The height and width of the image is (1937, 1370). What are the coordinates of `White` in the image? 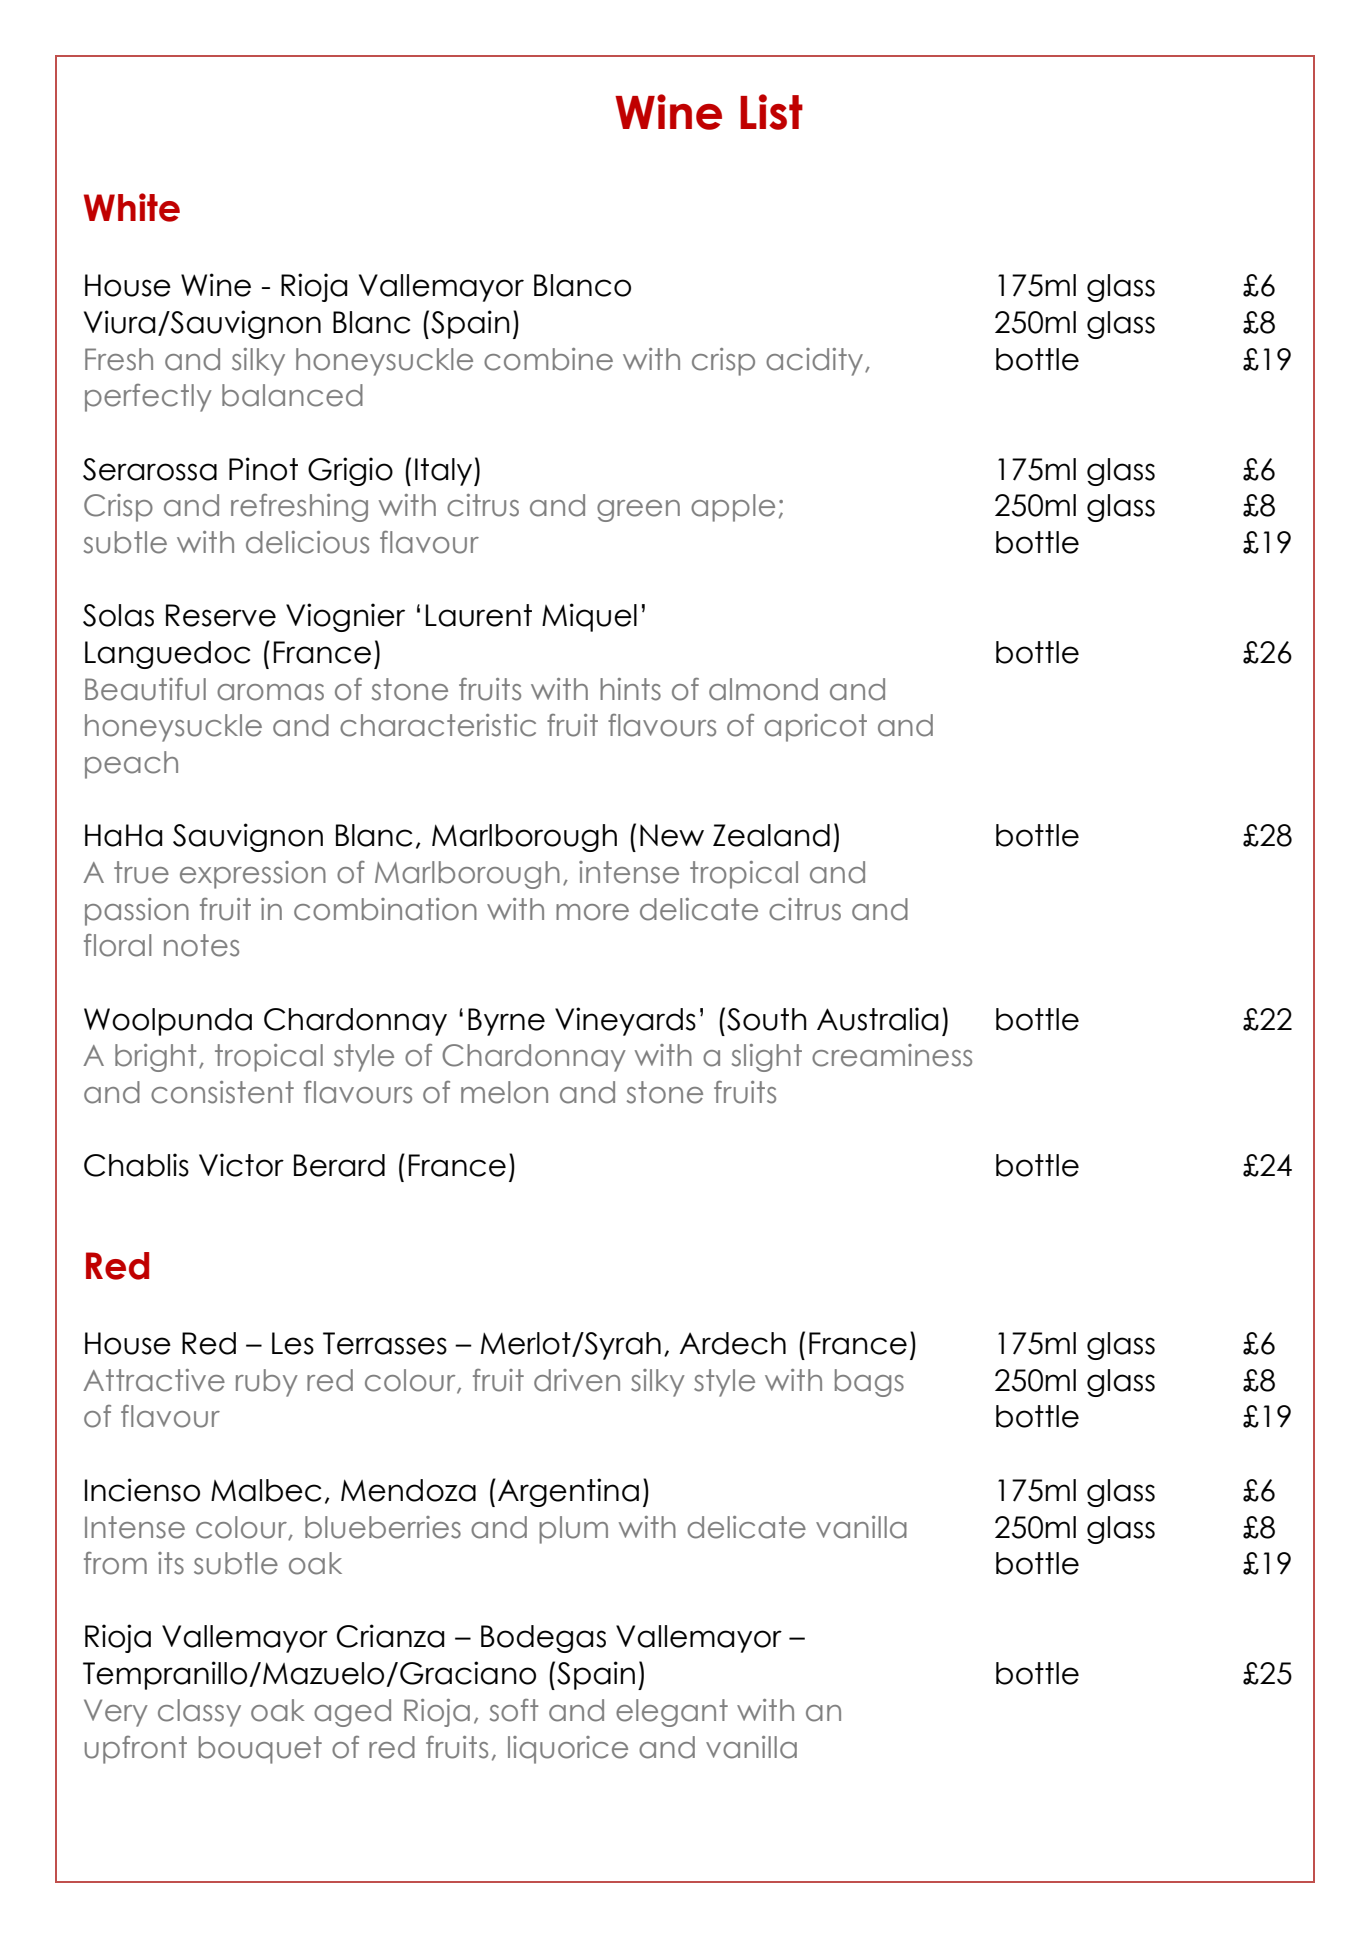 It's located at (132, 207).
